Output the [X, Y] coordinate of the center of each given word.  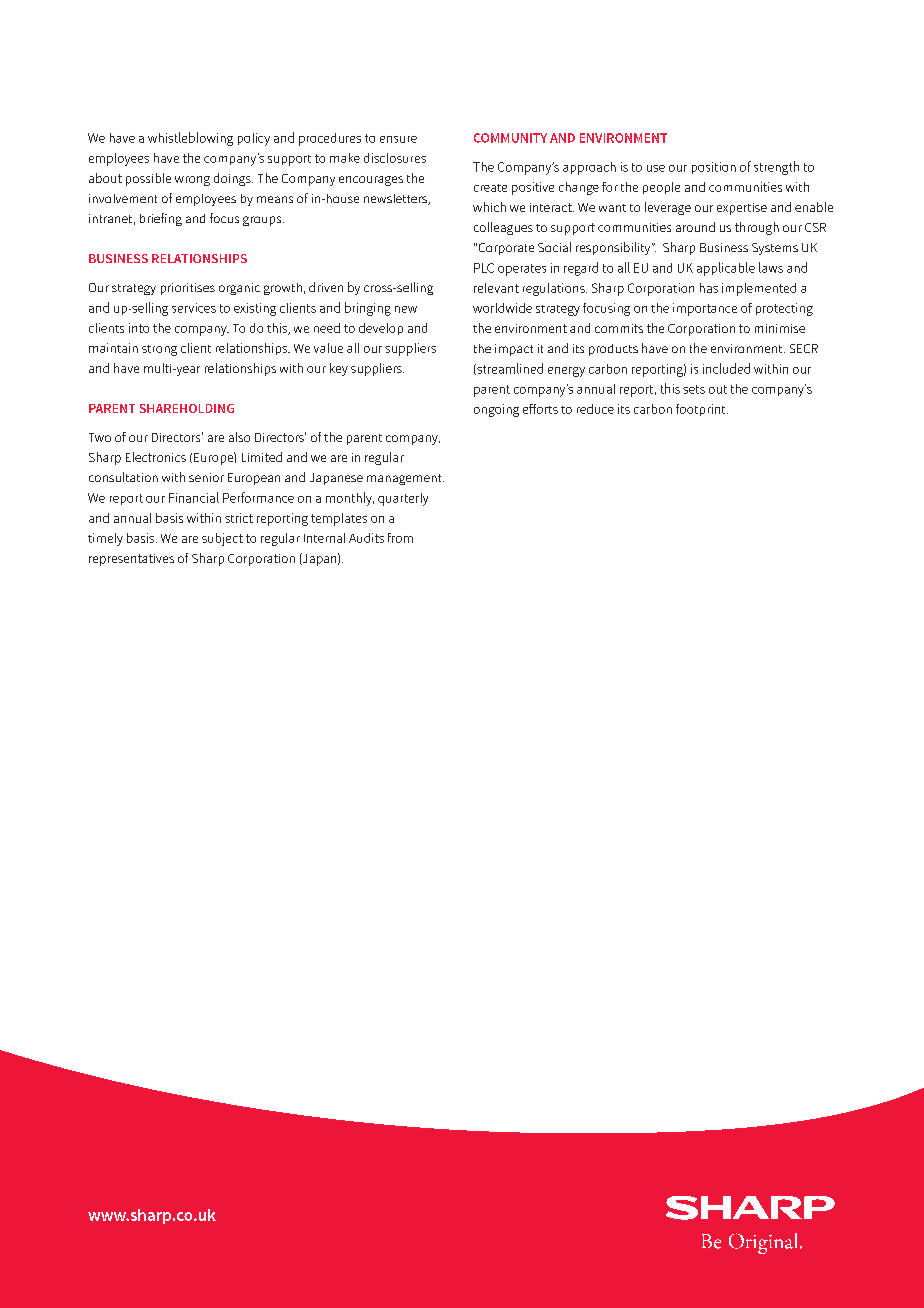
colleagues [503, 228]
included [726, 368]
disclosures [395, 158]
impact [514, 350]
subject [222, 539]
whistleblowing [190, 139]
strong [159, 350]
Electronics [156, 457]
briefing [161, 219]
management [405, 479]
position [714, 168]
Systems [775, 249]
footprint [702, 410]
